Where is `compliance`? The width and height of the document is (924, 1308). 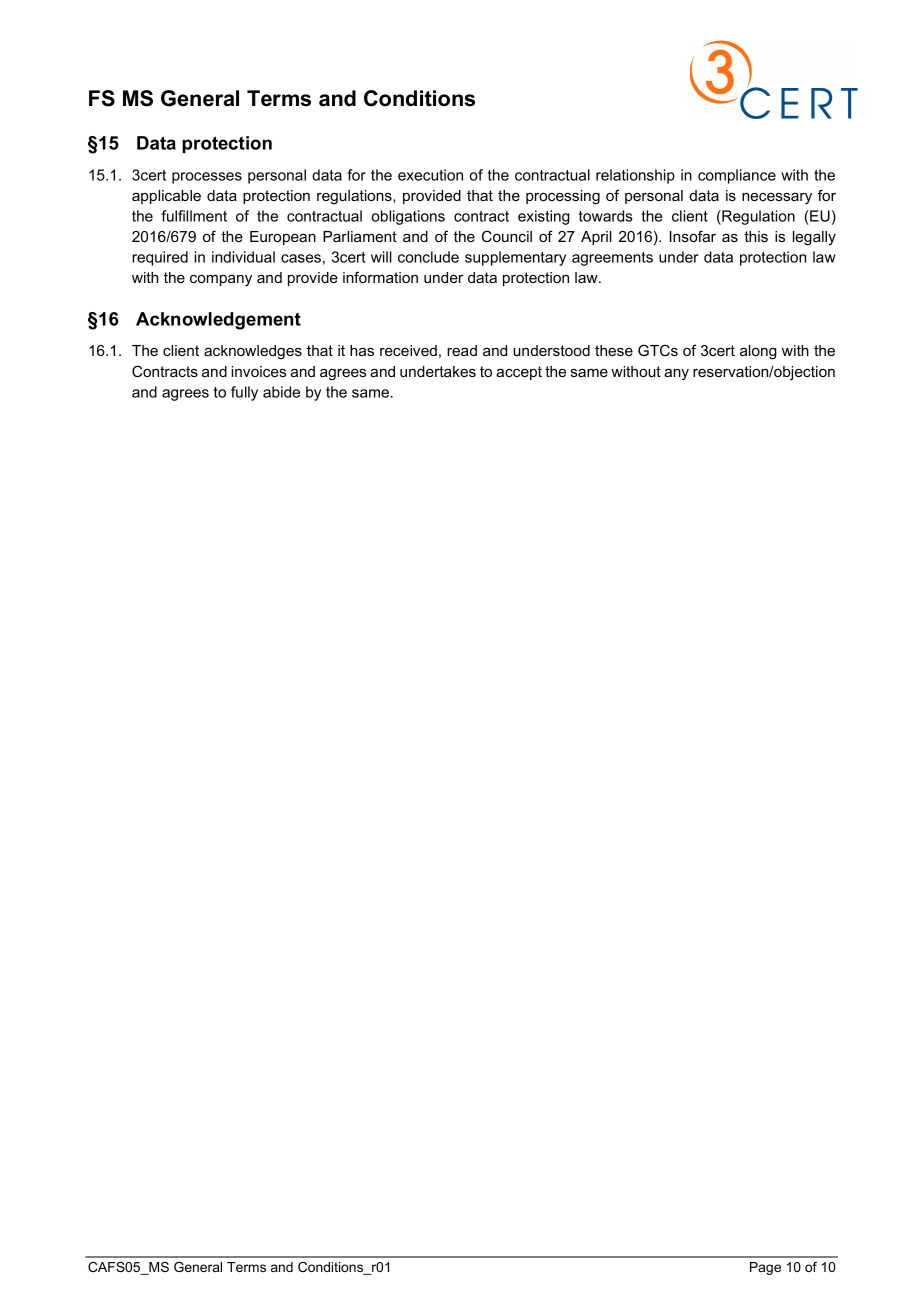 compliance is located at coordinates (737, 176).
